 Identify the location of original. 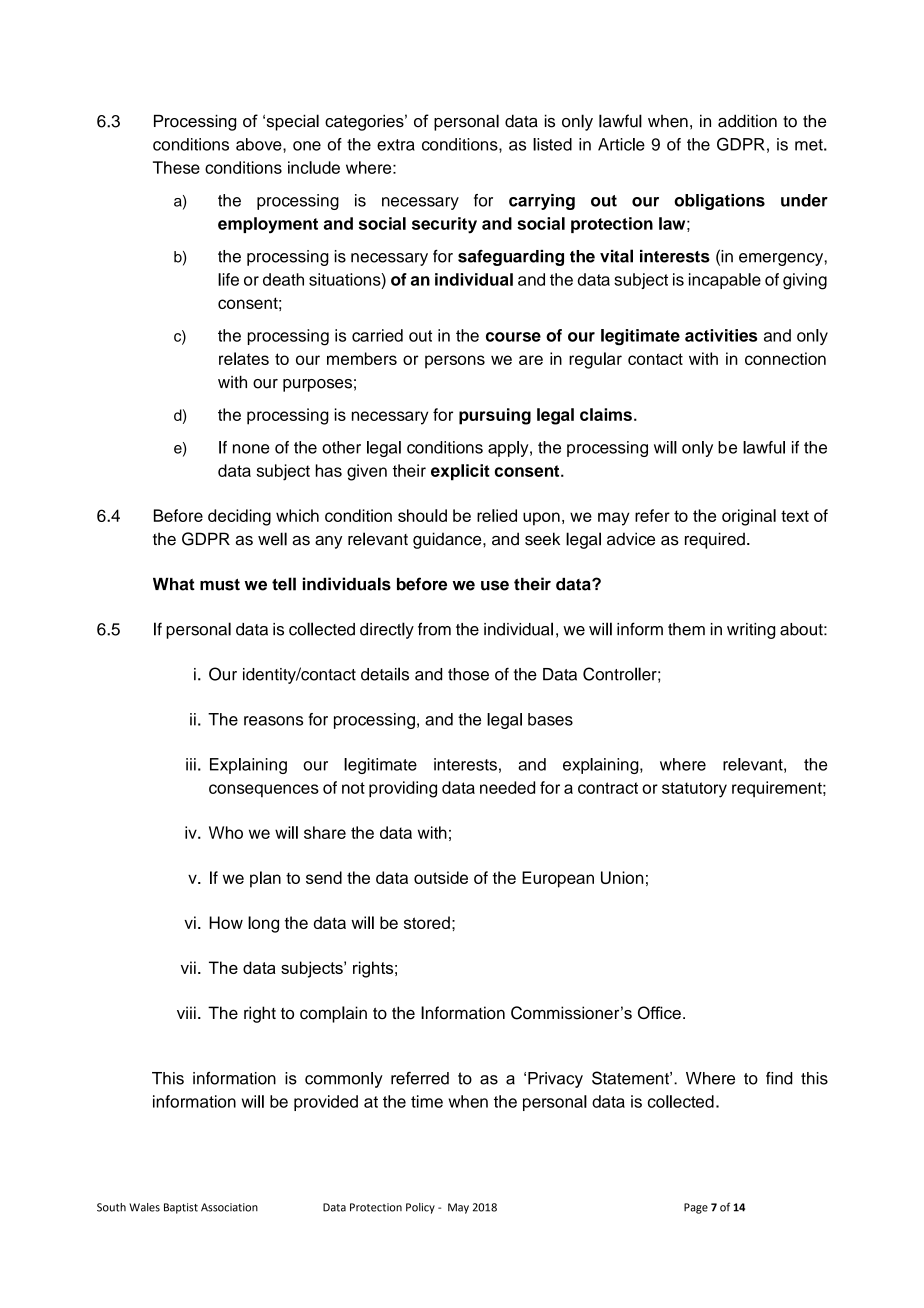
(749, 517).
